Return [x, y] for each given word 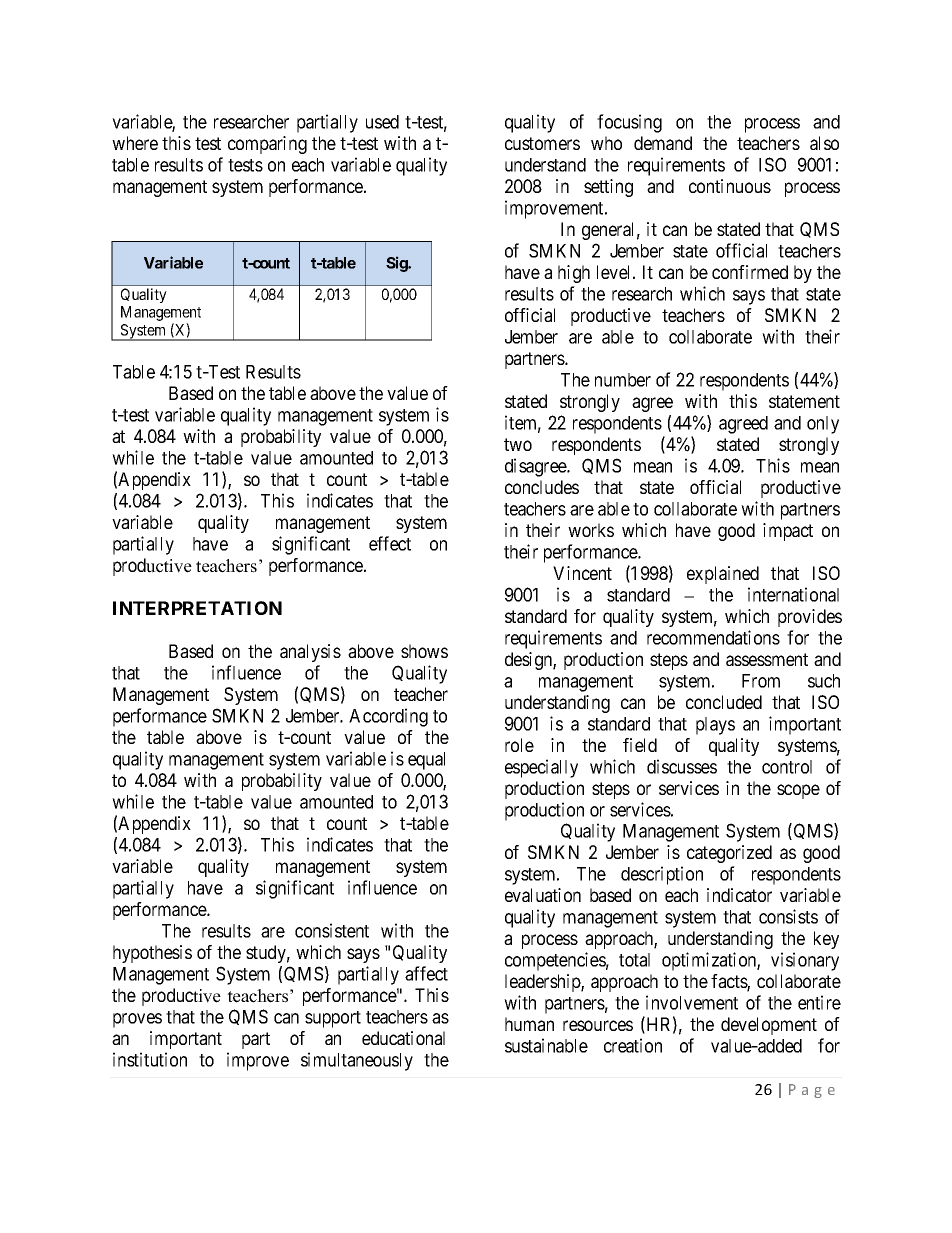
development [769, 1026]
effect [390, 543]
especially [541, 768]
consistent [332, 930]
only [823, 425]
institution [150, 1059]
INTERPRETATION [197, 608]
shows [424, 651]
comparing [267, 145]
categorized [729, 854]
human [529, 1024]
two [518, 444]
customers [542, 143]
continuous [730, 186]
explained [723, 575]
